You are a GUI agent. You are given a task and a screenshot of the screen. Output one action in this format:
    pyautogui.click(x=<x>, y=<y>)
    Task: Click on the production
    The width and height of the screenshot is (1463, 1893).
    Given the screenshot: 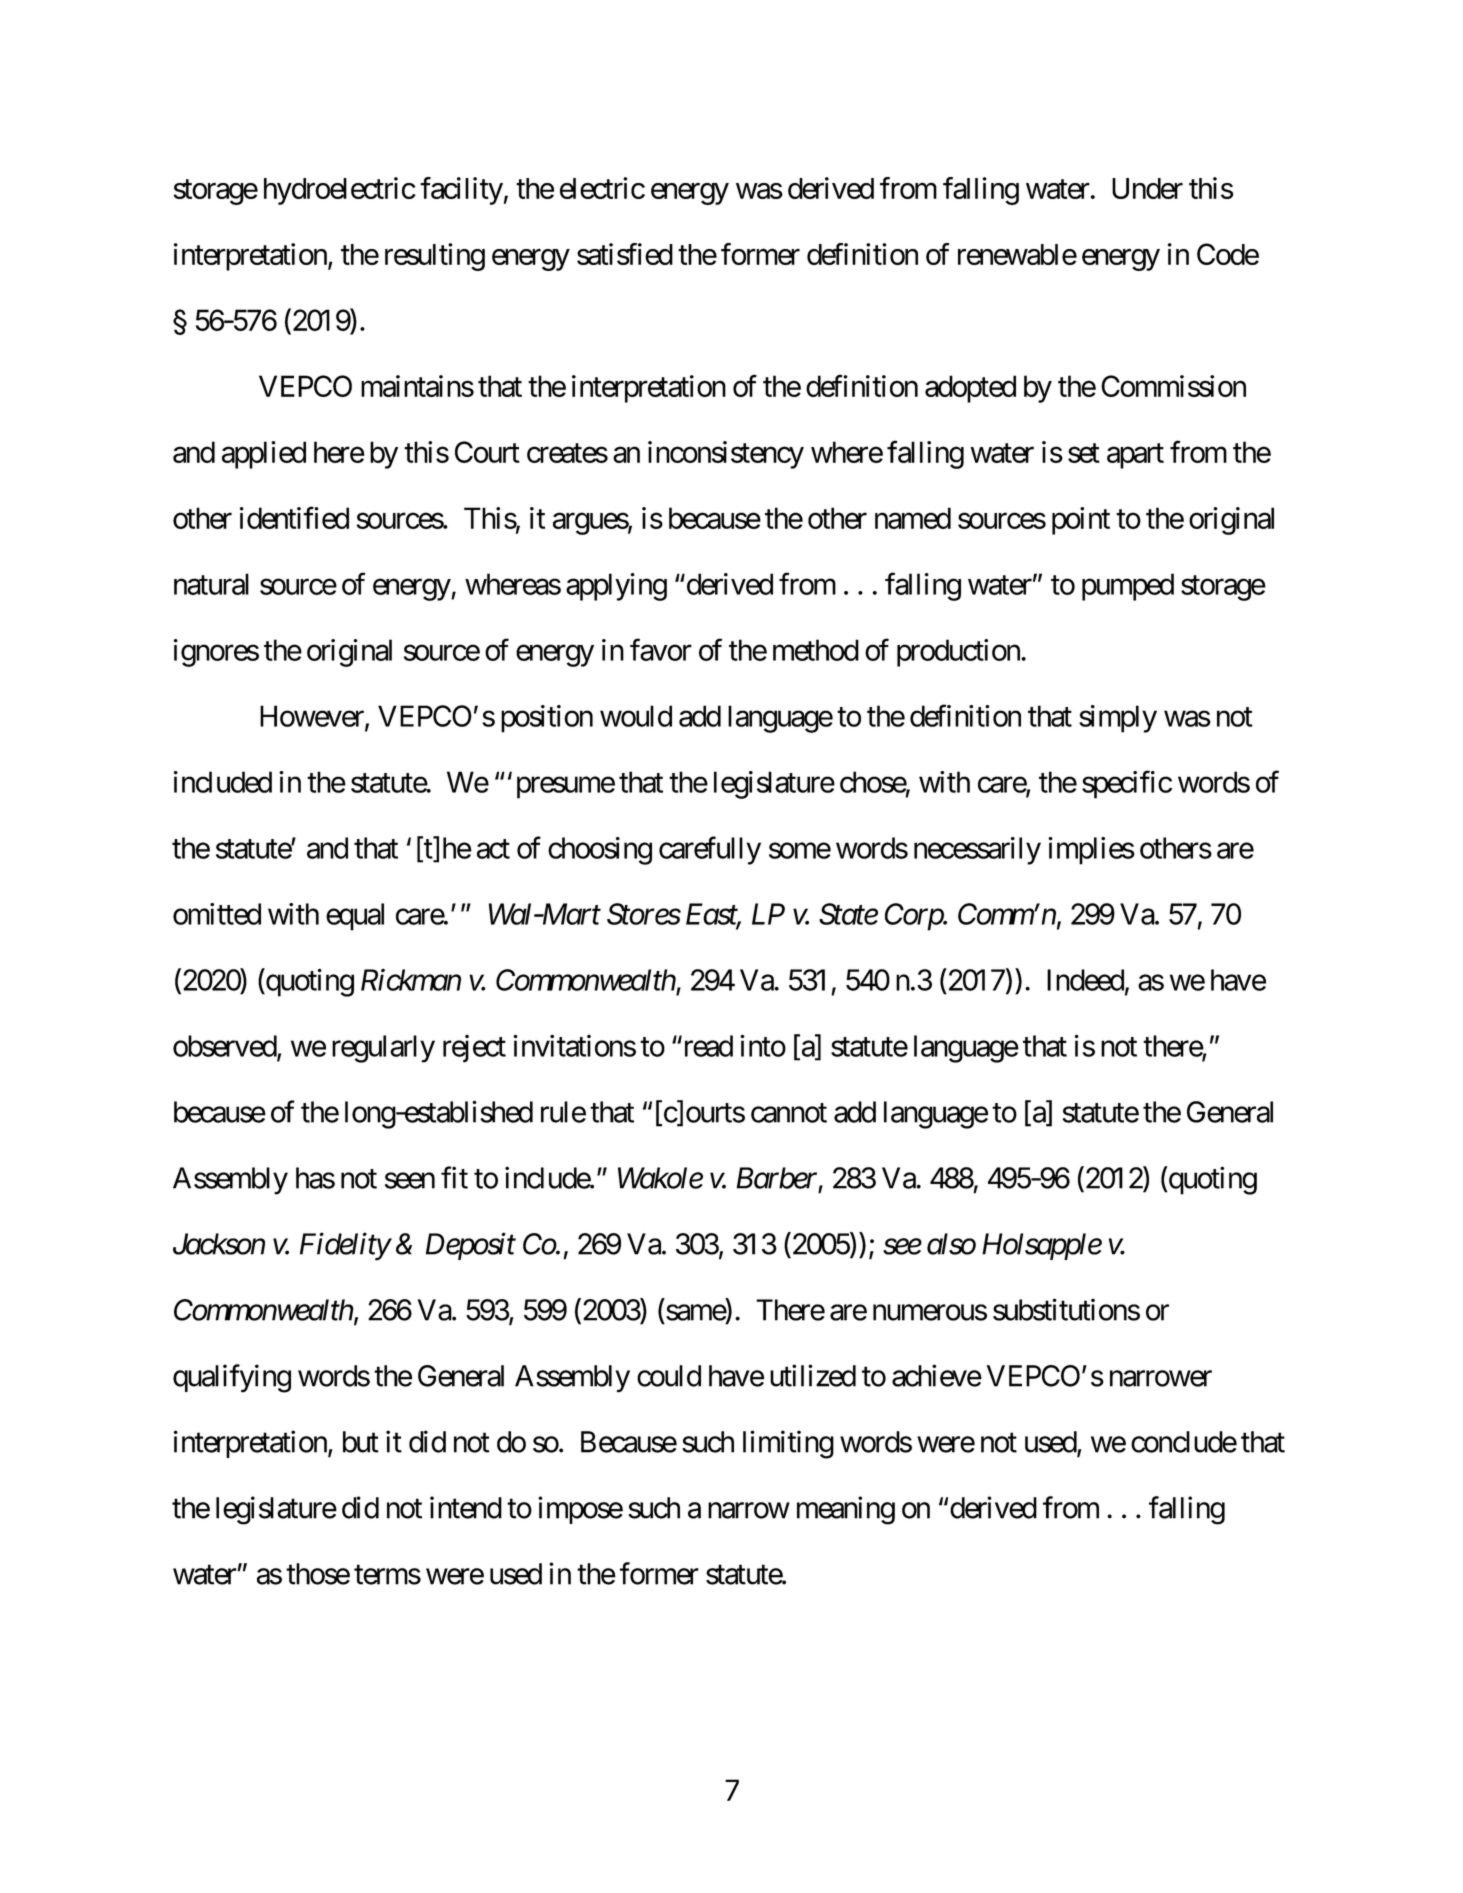 What is the action you would take?
    pyautogui.click(x=959, y=653)
